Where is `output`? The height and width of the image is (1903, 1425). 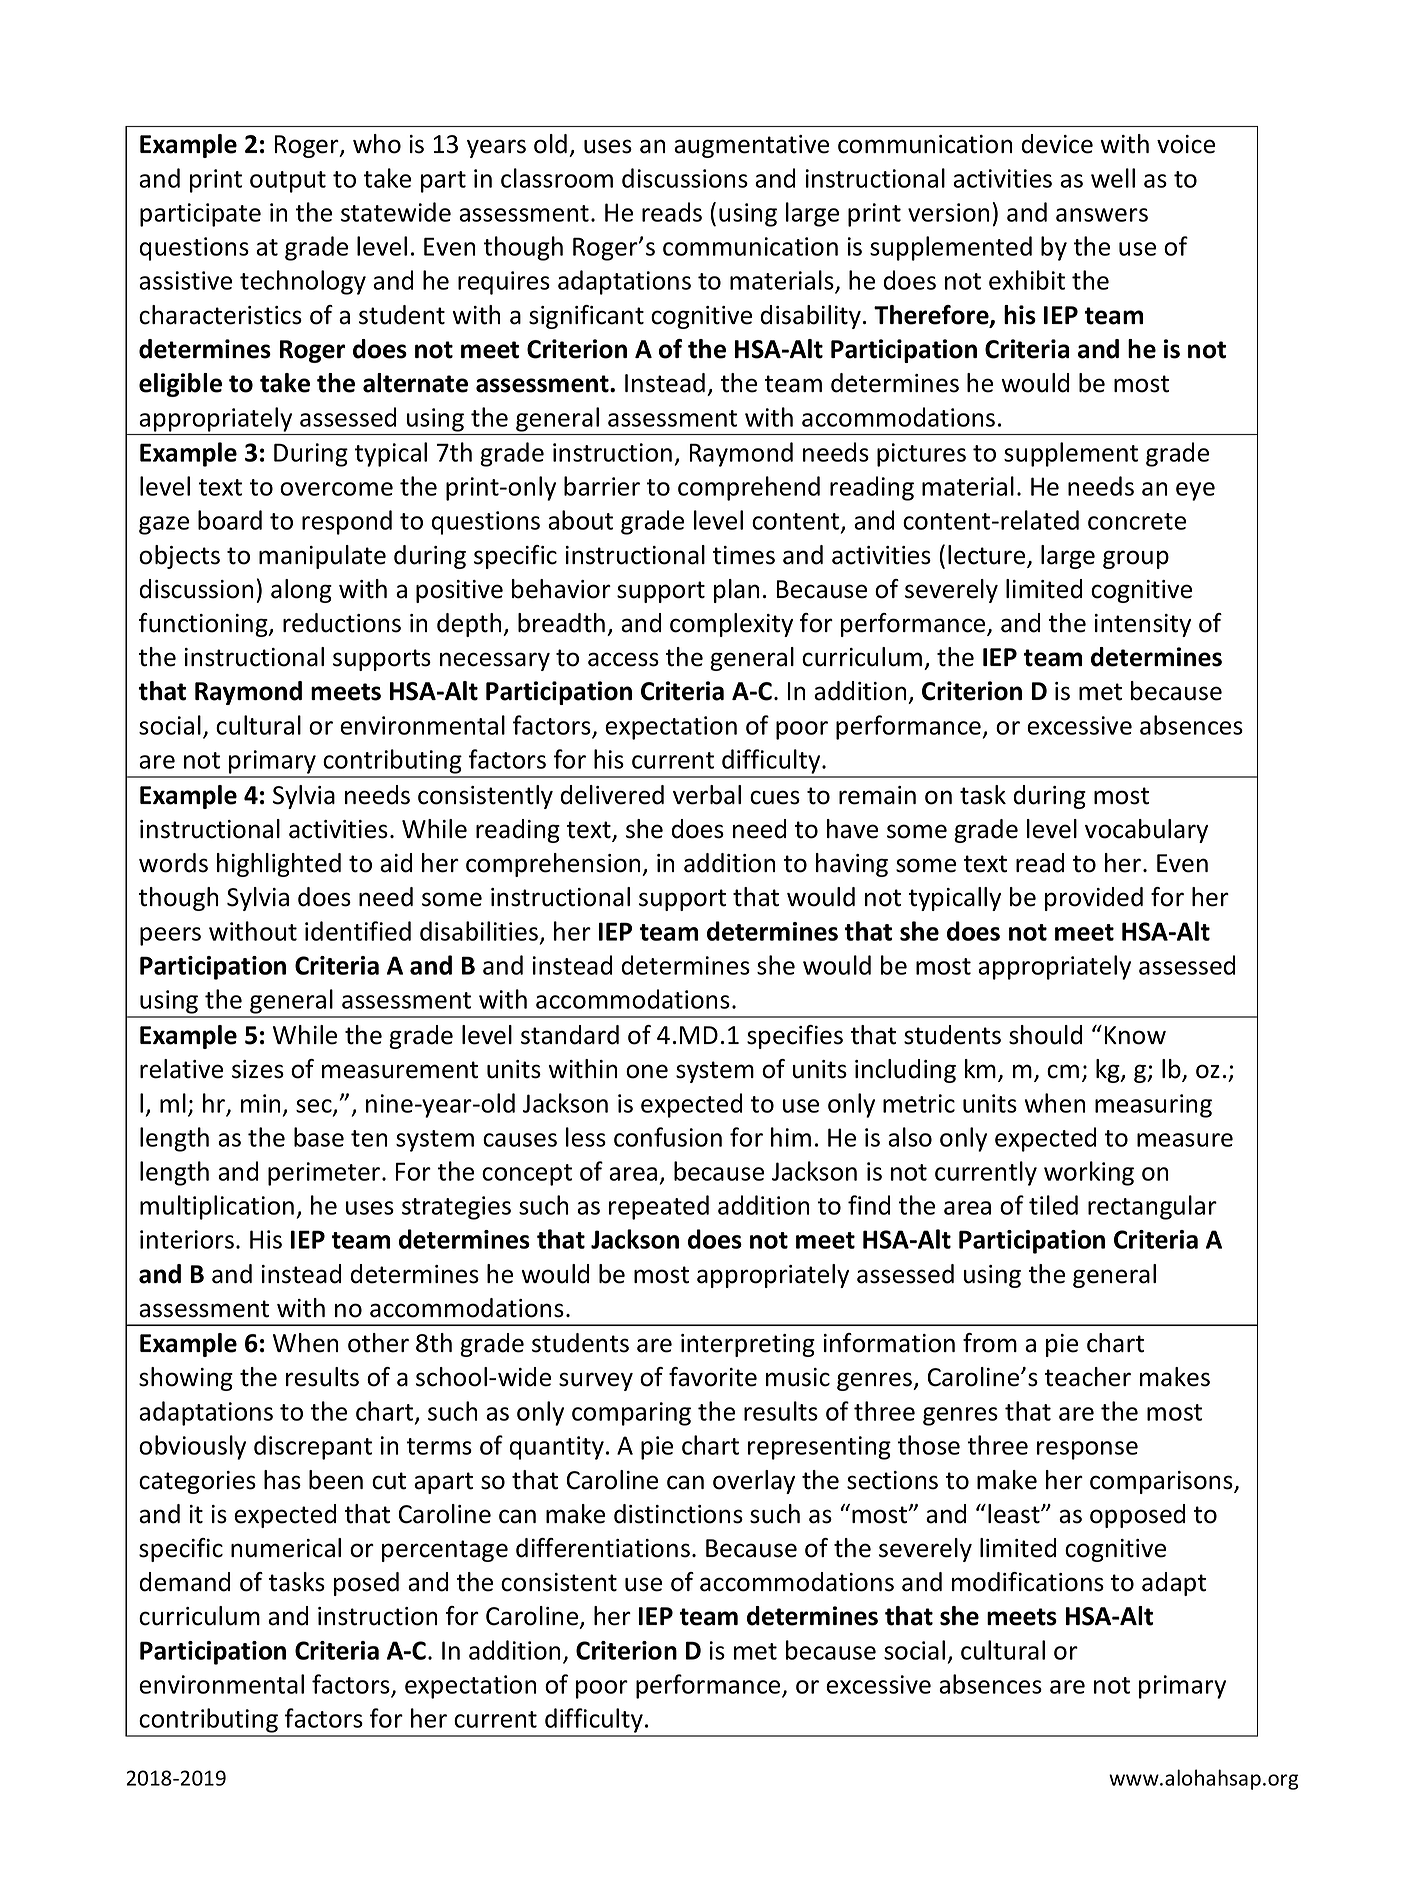
output is located at coordinates (288, 182).
